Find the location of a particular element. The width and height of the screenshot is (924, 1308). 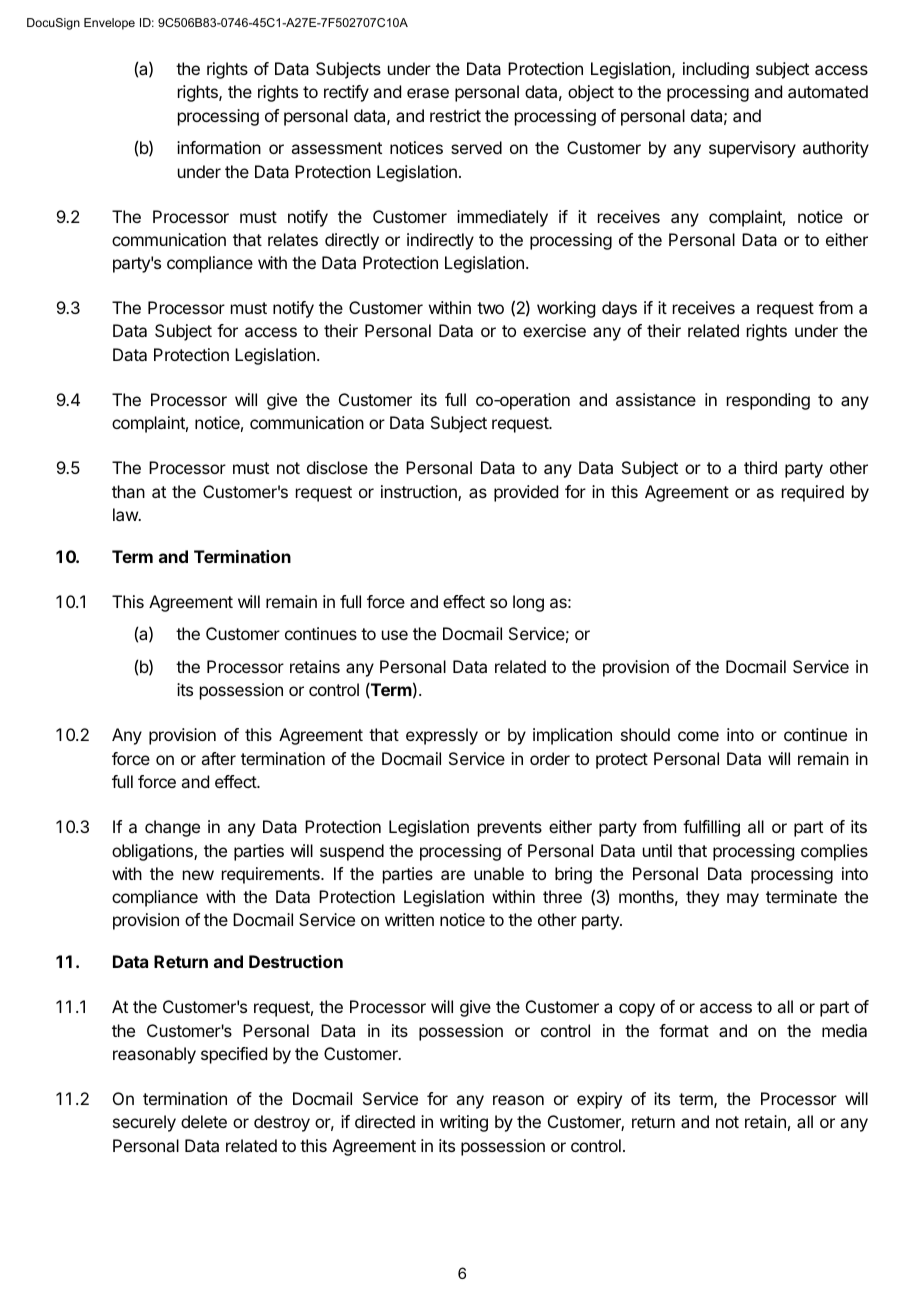

delete is located at coordinates (204, 1121).
